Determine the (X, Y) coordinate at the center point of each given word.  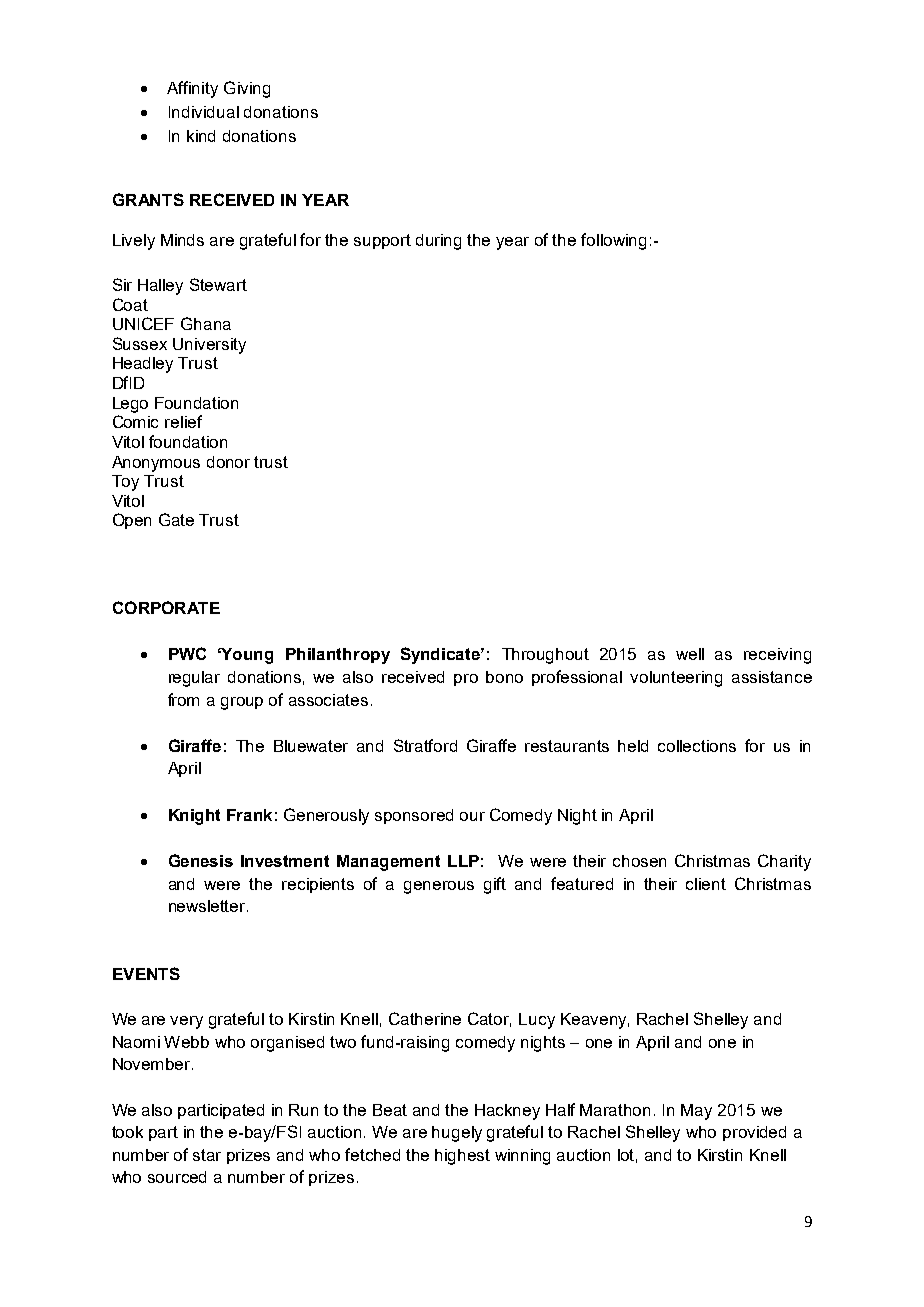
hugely (457, 1134)
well (690, 654)
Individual (204, 112)
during (438, 242)
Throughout (545, 656)
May (696, 1112)
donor (228, 462)
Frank (249, 815)
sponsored (414, 816)
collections (697, 746)
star (207, 1155)
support (382, 241)
